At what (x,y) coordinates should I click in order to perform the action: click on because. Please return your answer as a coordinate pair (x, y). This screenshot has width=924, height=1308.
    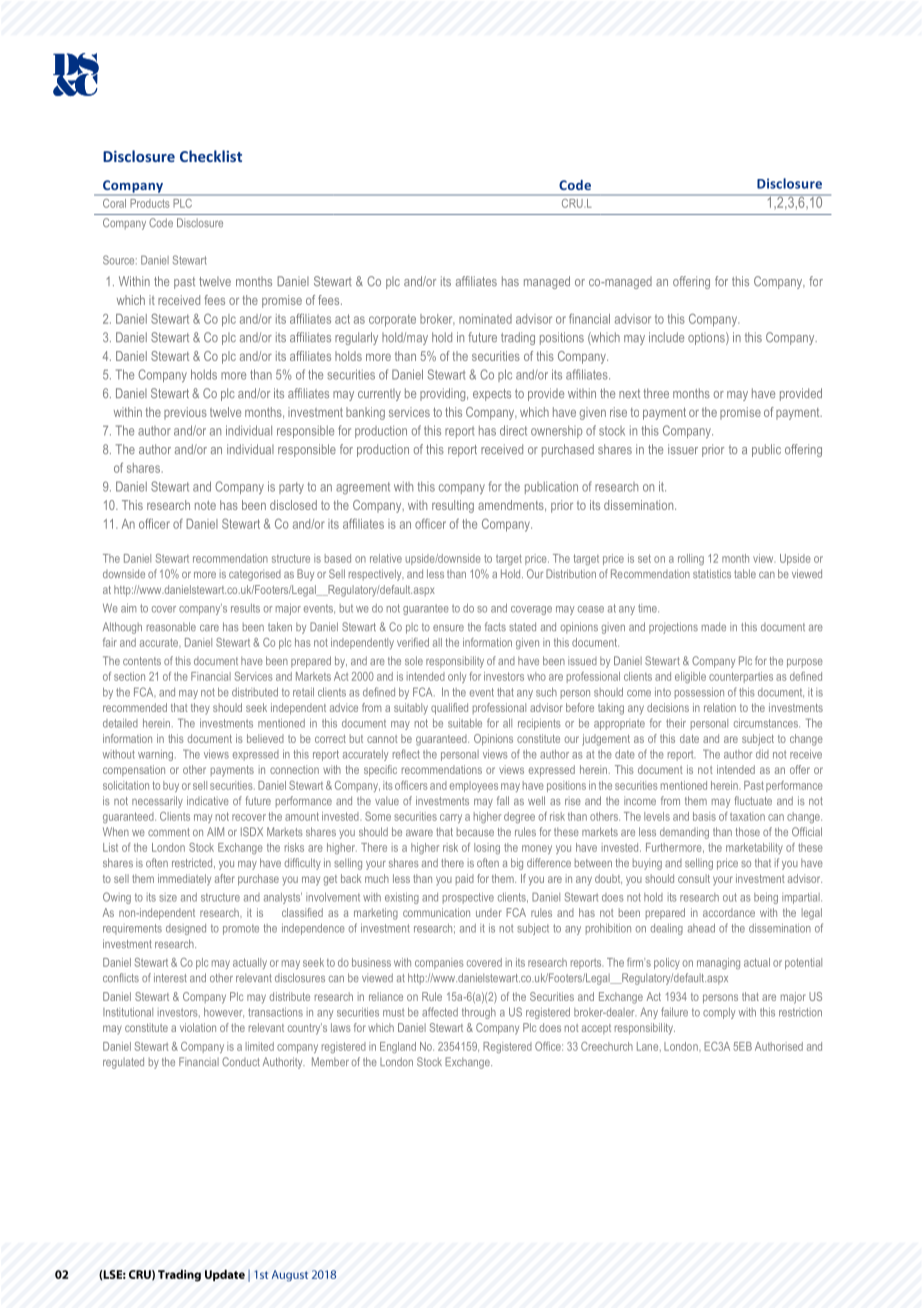
    Looking at the image, I should click on (475, 832).
